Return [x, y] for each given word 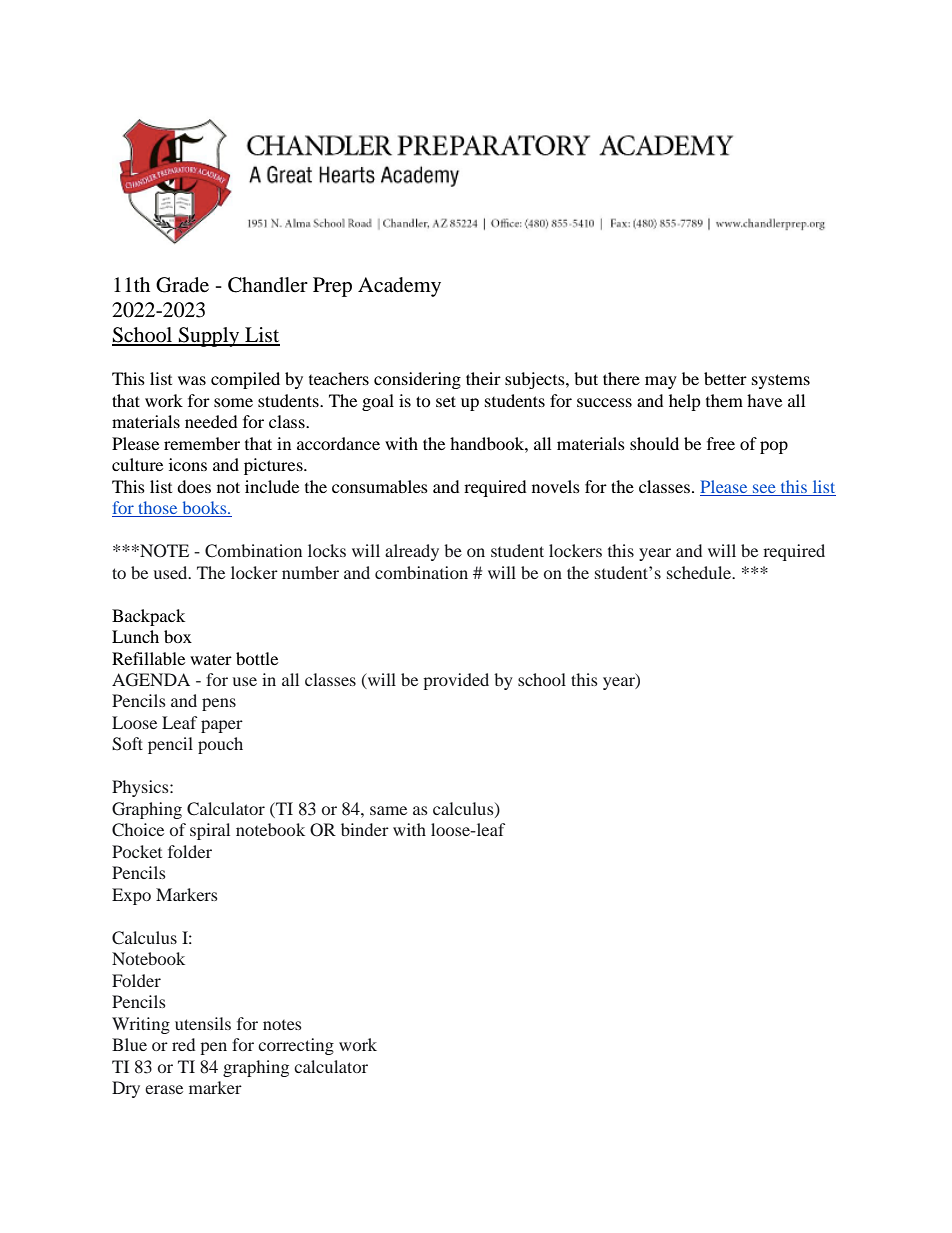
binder [365, 829]
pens [219, 704]
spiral [210, 831]
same [388, 810]
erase [164, 1089]
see [764, 488]
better [725, 378]
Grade [182, 285]
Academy [399, 287]
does [194, 486]
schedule [700, 572]
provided [456, 681]
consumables [380, 486]
